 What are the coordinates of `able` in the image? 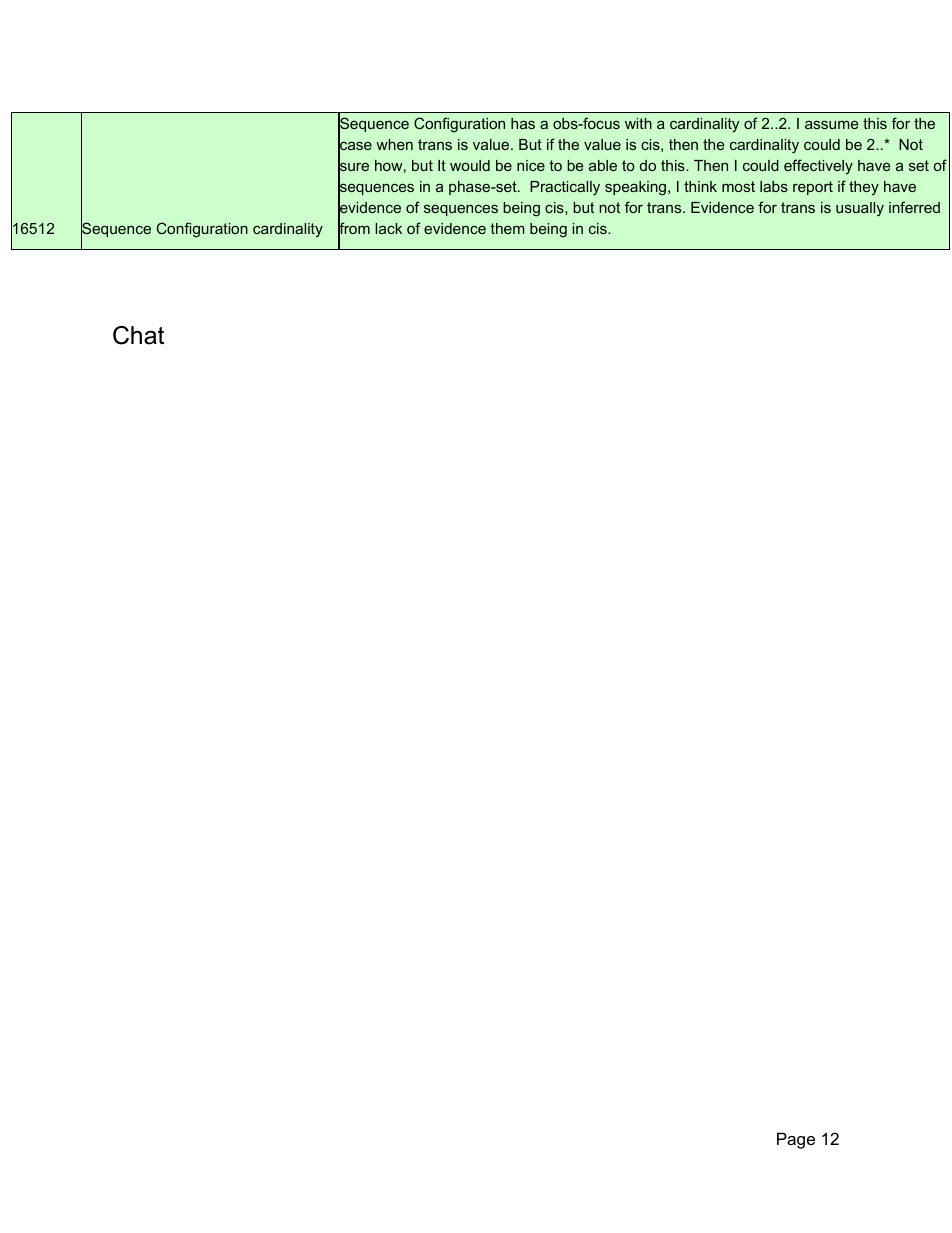 It's located at (603, 165).
